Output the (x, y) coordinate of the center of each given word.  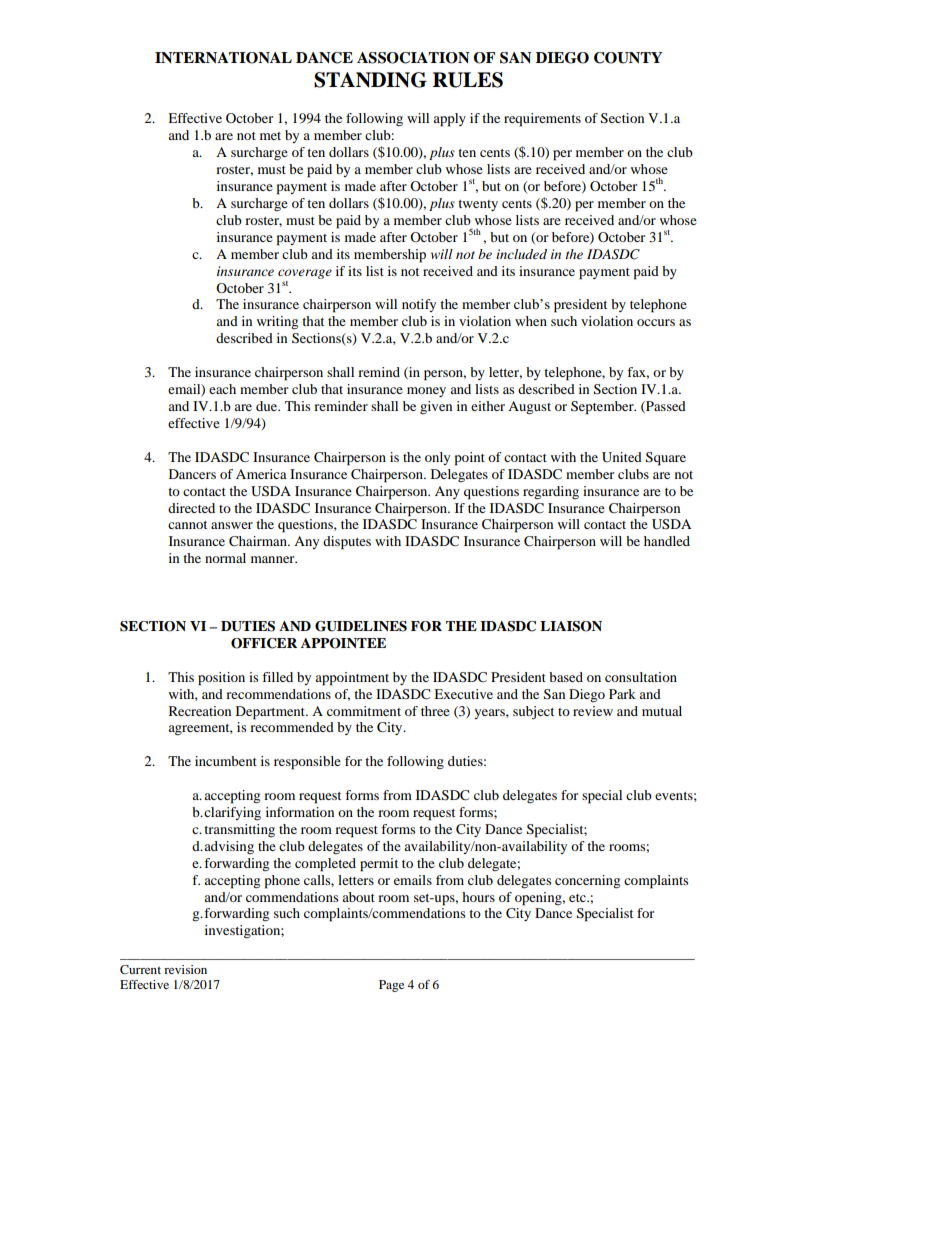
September (603, 408)
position (221, 679)
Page (391, 986)
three (435, 711)
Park (622, 694)
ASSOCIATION (413, 58)
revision (185, 969)
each (222, 389)
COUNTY (628, 58)
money (426, 392)
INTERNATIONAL (223, 58)
